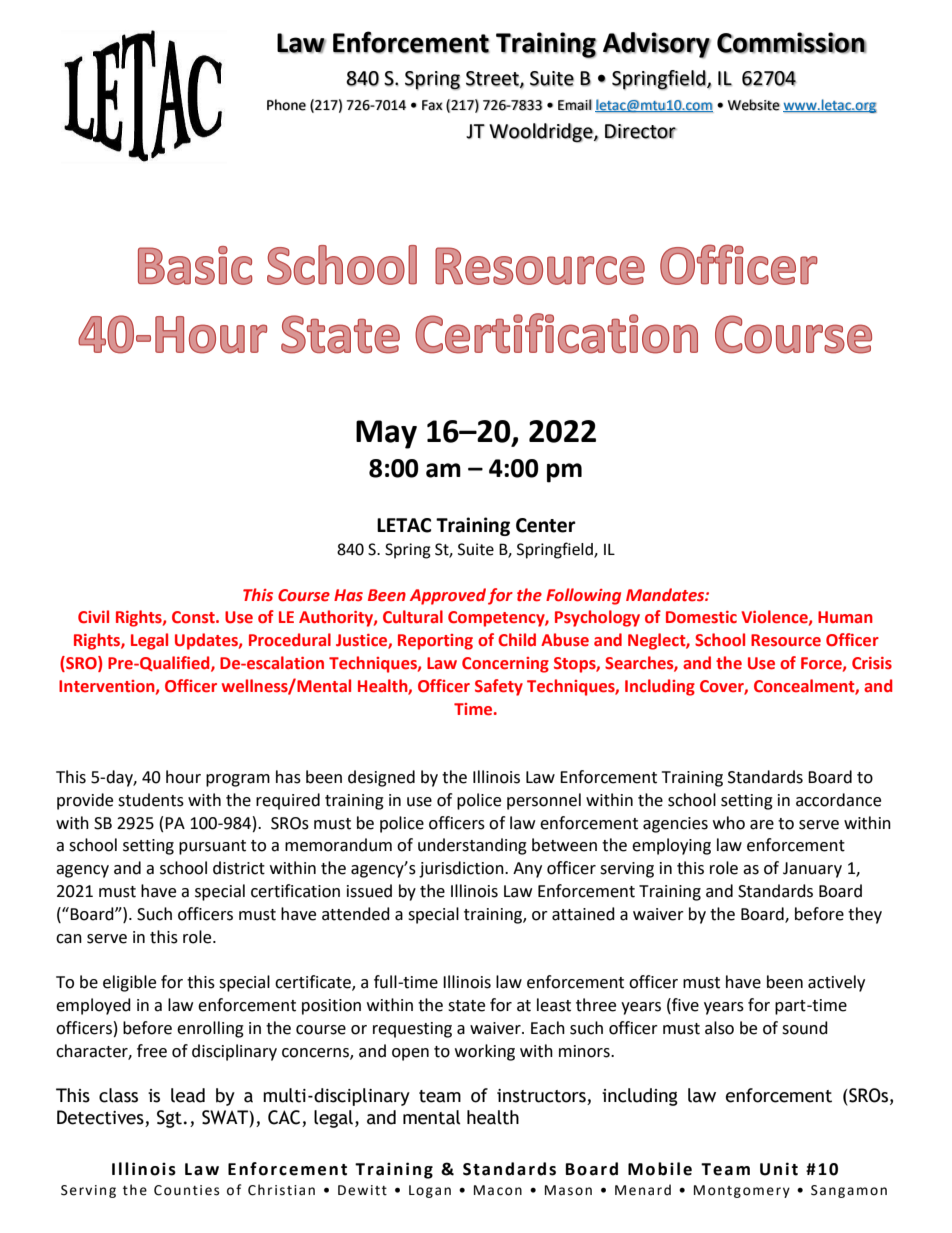 The image size is (952, 1233). What do you see at coordinates (786, 640) in the screenshot?
I see `Resource` at bounding box center [786, 640].
